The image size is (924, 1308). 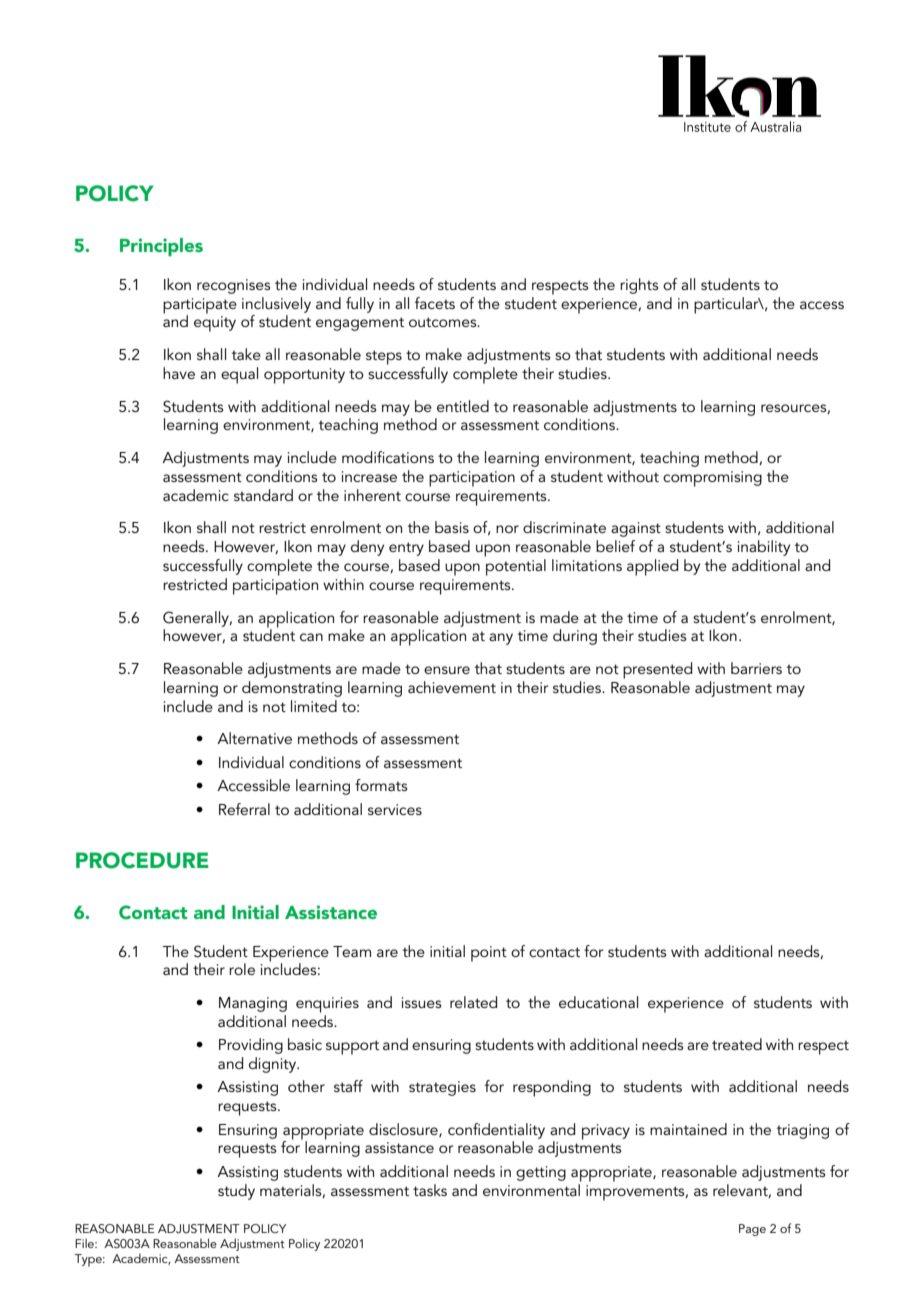 What do you see at coordinates (236, 1192) in the screenshot?
I see `study` at bounding box center [236, 1192].
